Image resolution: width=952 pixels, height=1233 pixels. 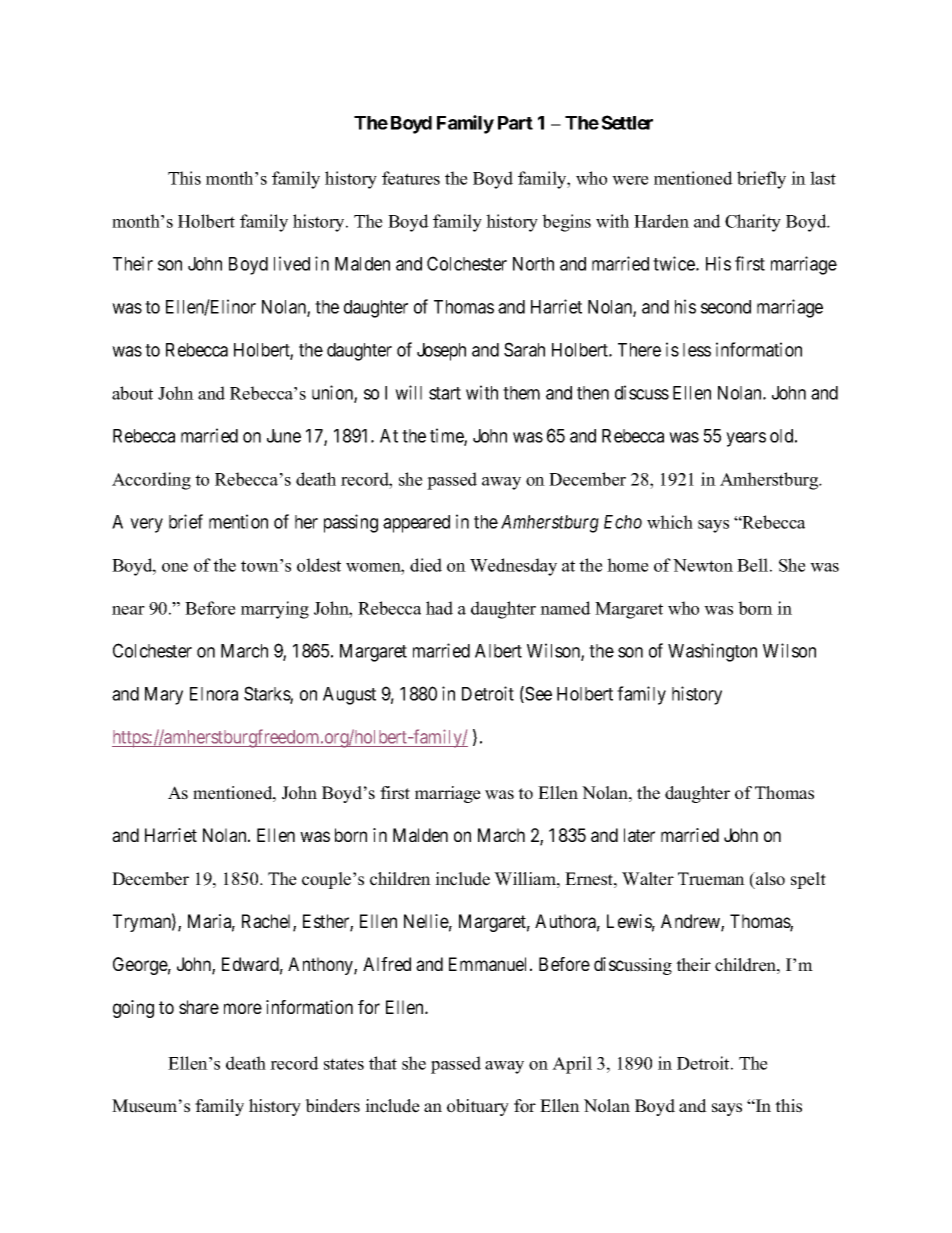 I want to click on had, so click(x=439, y=608).
